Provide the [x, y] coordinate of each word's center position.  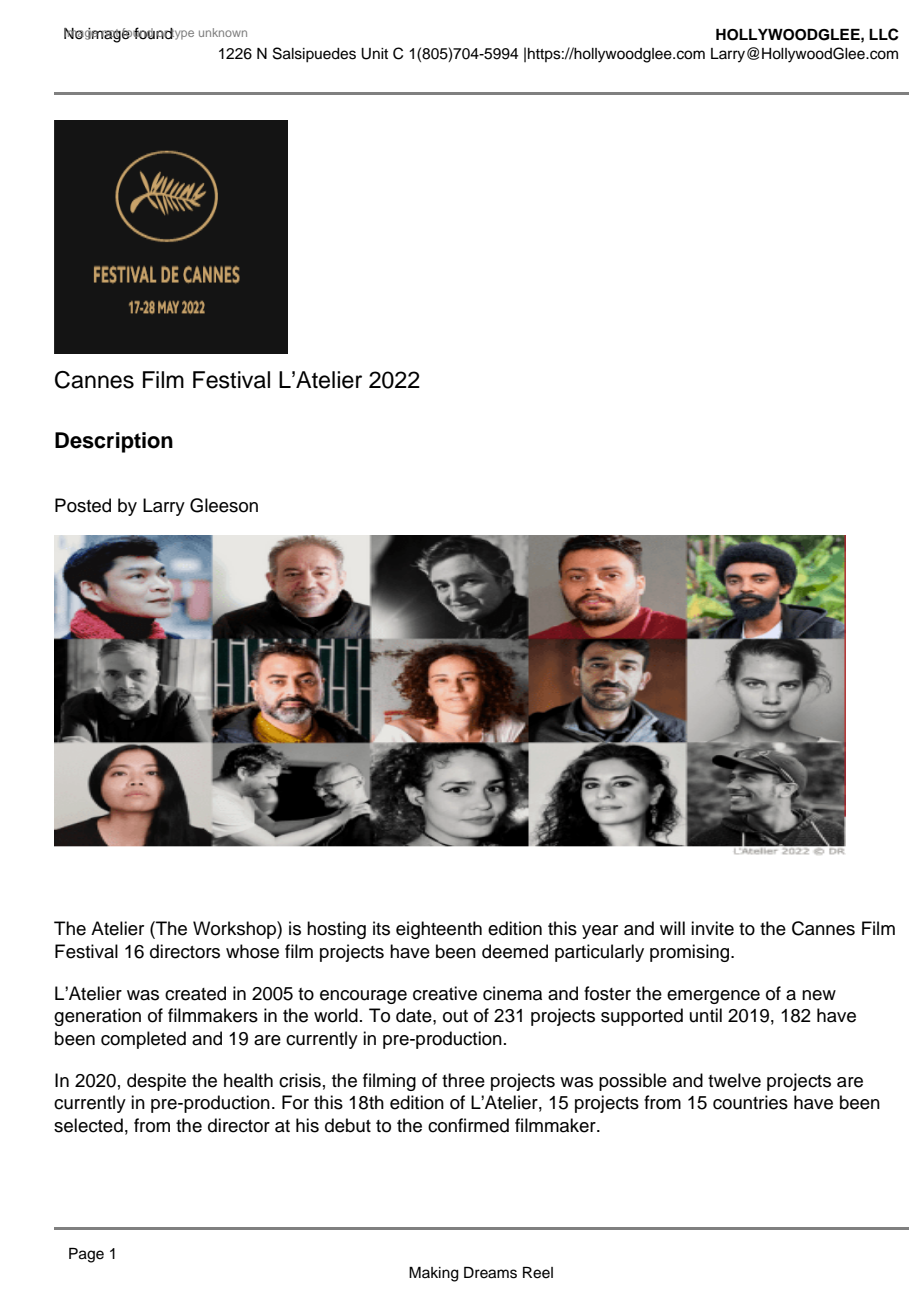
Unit [374, 54]
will [672, 928]
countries [750, 1102]
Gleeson [224, 505]
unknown [223, 32]
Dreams [490, 1273]
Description [114, 442]
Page [86, 1255]
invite [712, 928]
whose [252, 951]
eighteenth [439, 930]
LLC [884, 34]
